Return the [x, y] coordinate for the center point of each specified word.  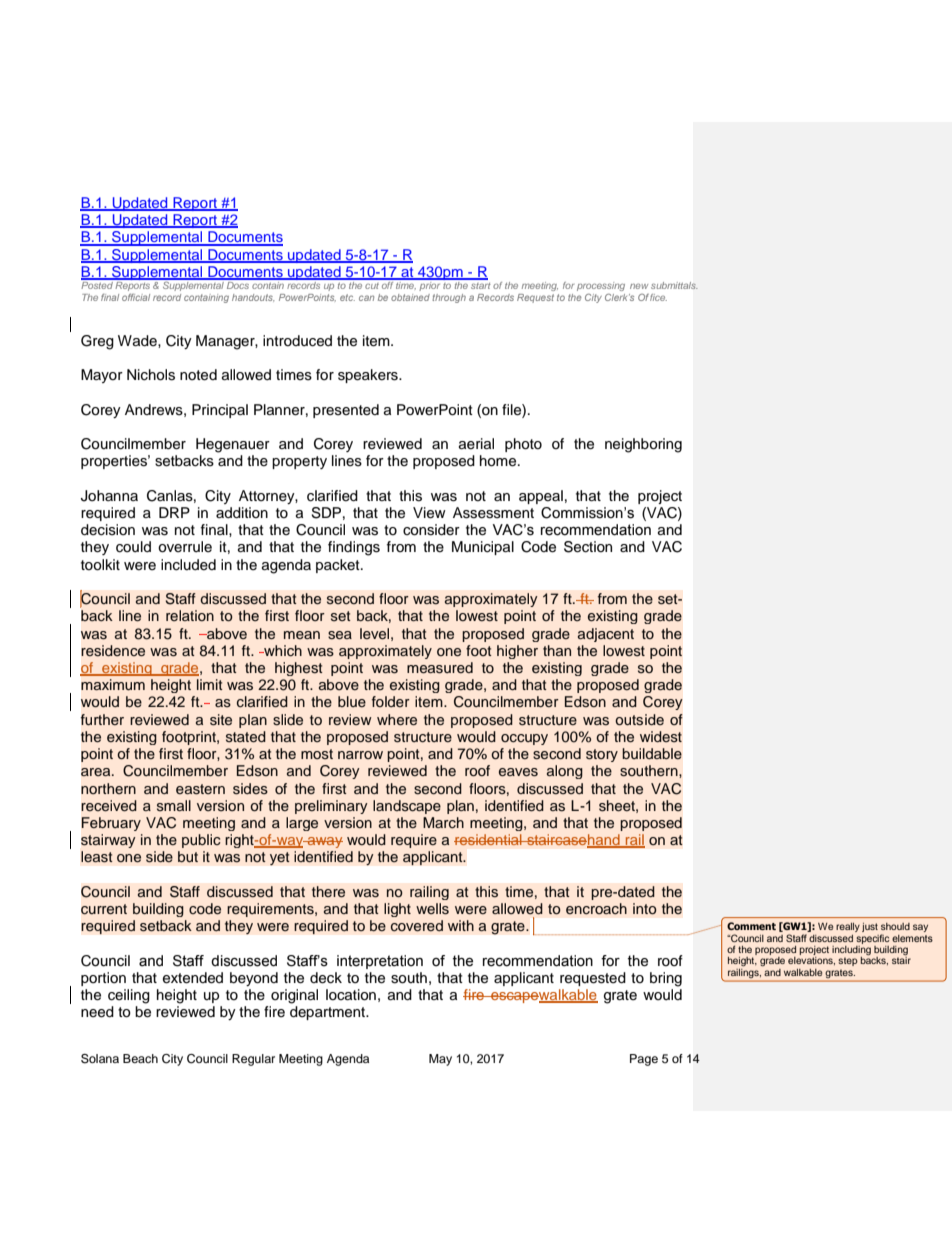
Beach [140, 1058]
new [639, 286]
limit [210, 684]
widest [661, 736]
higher [517, 652]
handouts [253, 297]
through [449, 298]
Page [644, 1060]
